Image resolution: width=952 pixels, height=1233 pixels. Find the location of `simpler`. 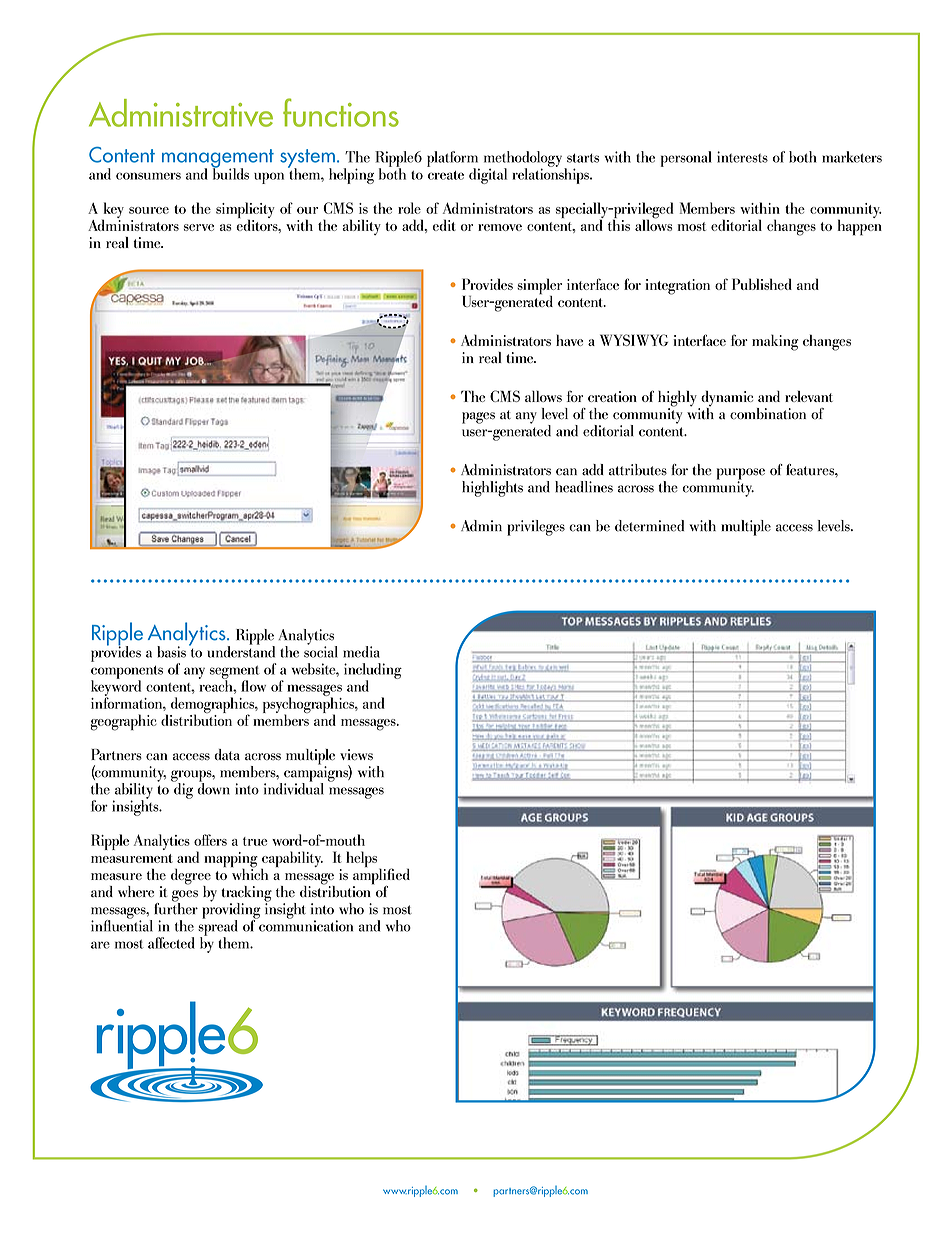

simpler is located at coordinates (539, 287).
